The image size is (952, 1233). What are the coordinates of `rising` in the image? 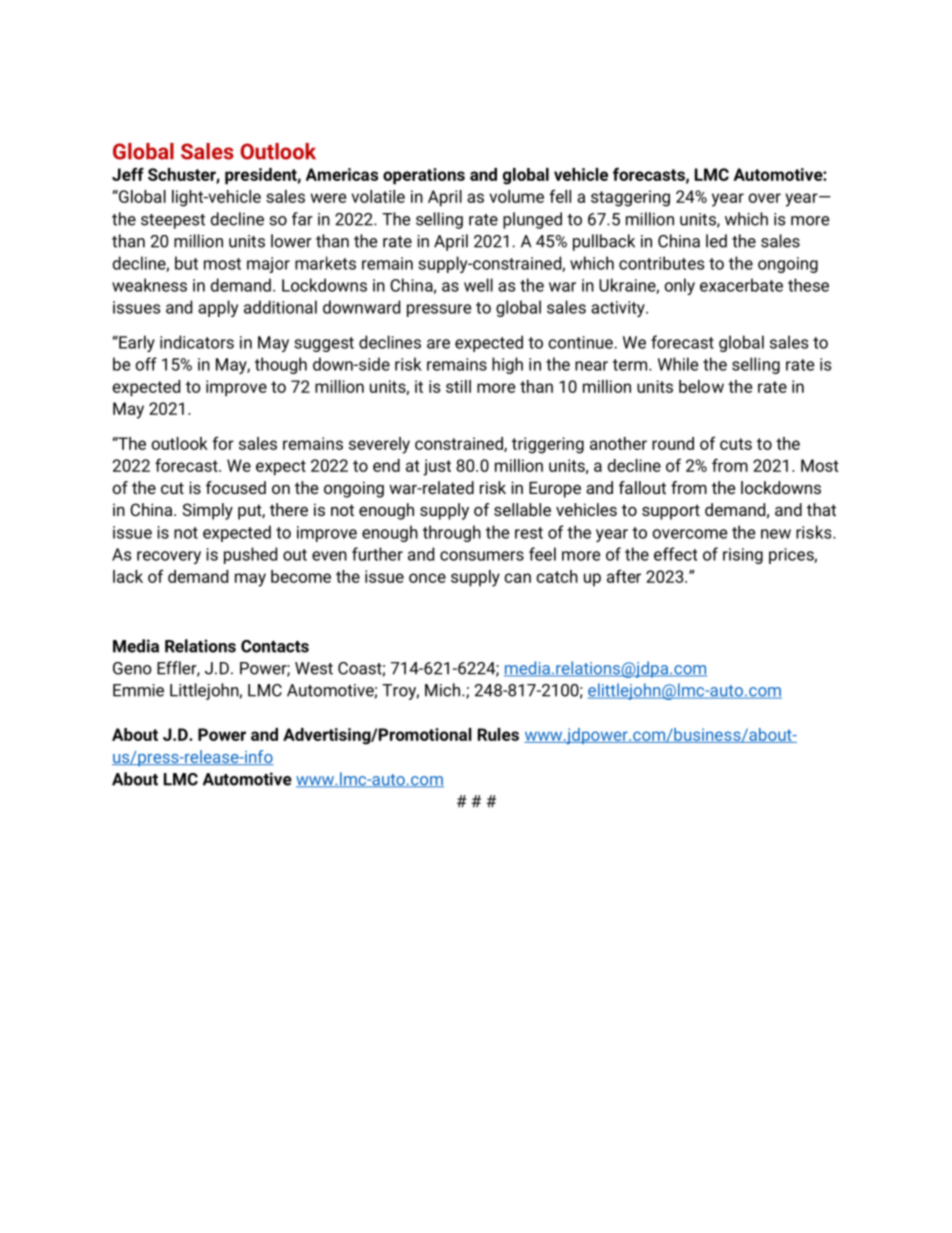 It's located at (743, 556).
